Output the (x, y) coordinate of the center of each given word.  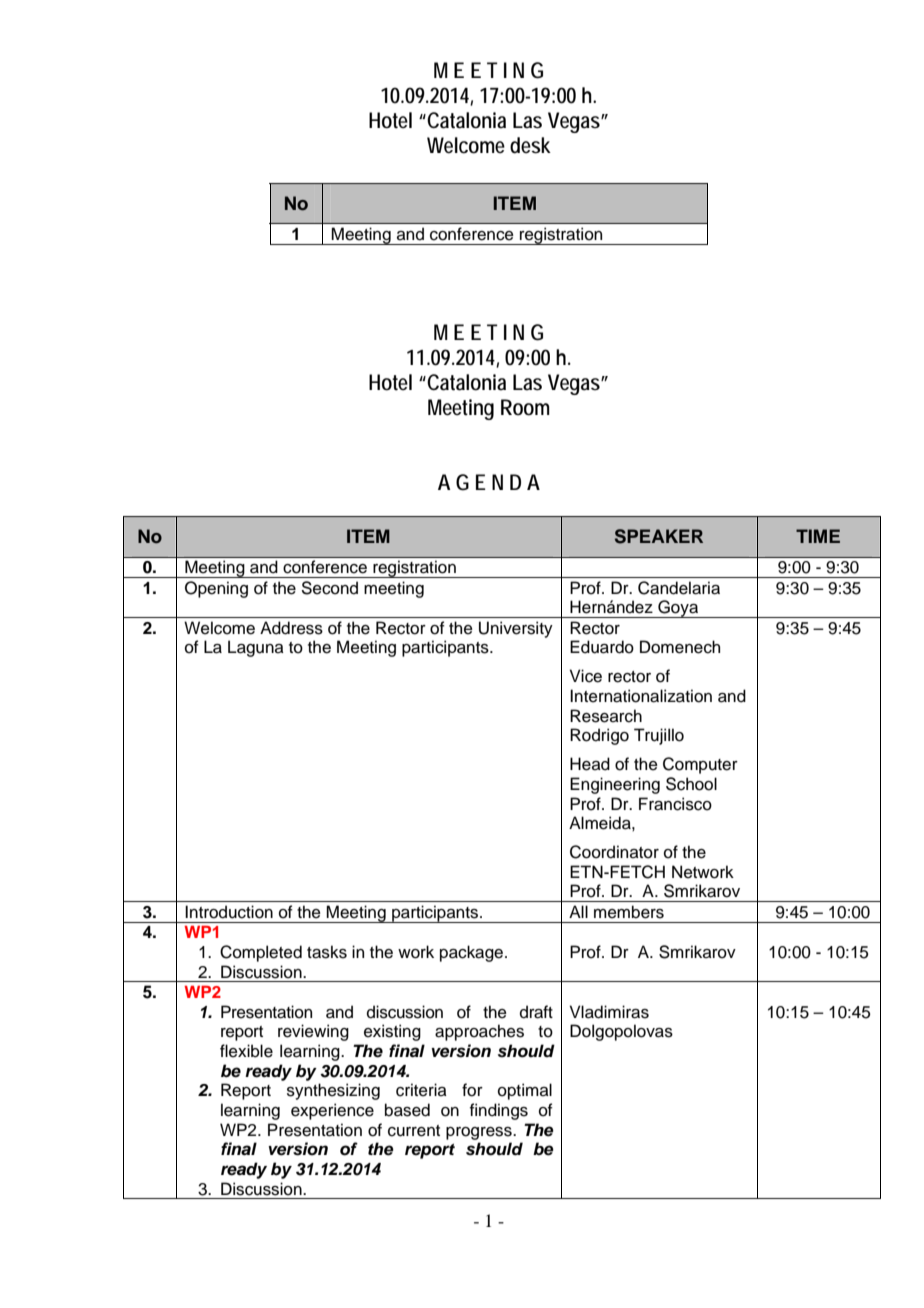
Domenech (680, 647)
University (516, 629)
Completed (261, 953)
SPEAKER (659, 536)
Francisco (675, 804)
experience (332, 1111)
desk (530, 145)
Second (330, 588)
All (578, 911)
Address (291, 628)
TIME (818, 536)
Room (525, 407)
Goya (678, 609)
